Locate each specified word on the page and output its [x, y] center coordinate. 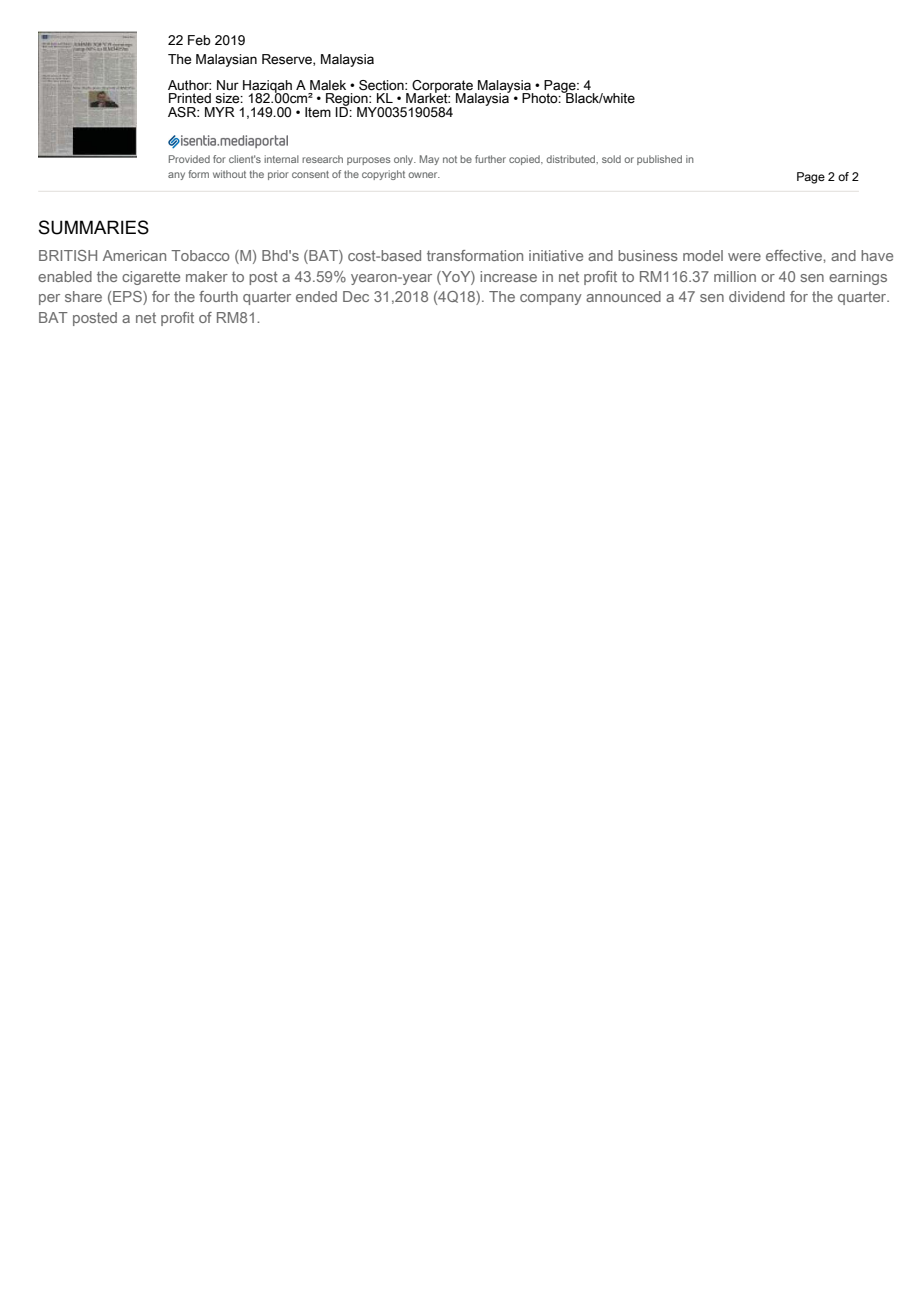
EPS [128, 298]
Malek [328, 85]
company [551, 299]
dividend [757, 296]
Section [382, 85]
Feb [199, 40]
